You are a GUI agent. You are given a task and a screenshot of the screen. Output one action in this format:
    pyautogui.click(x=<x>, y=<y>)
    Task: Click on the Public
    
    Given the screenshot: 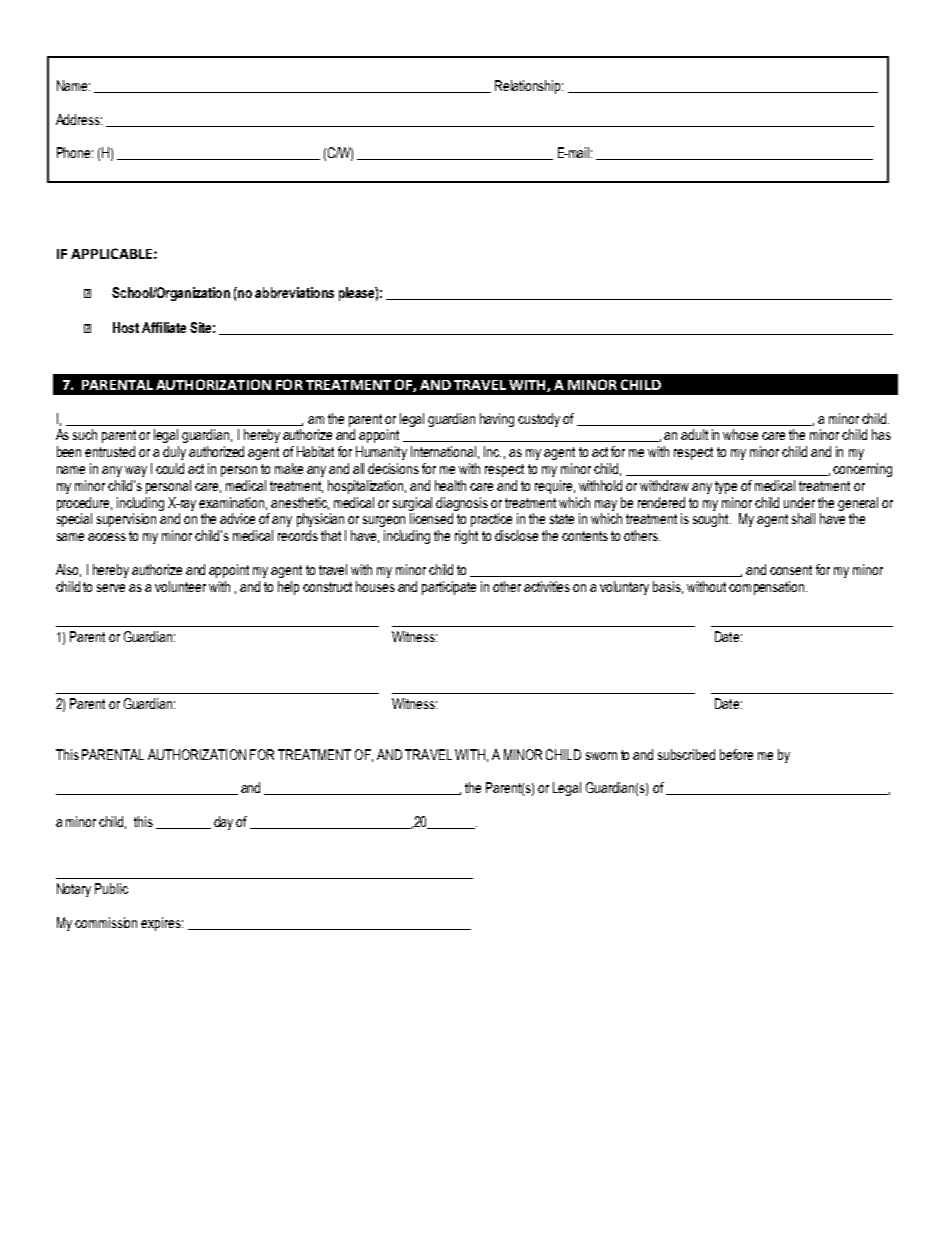 What is the action you would take?
    pyautogui.click(x=111, y=888)
